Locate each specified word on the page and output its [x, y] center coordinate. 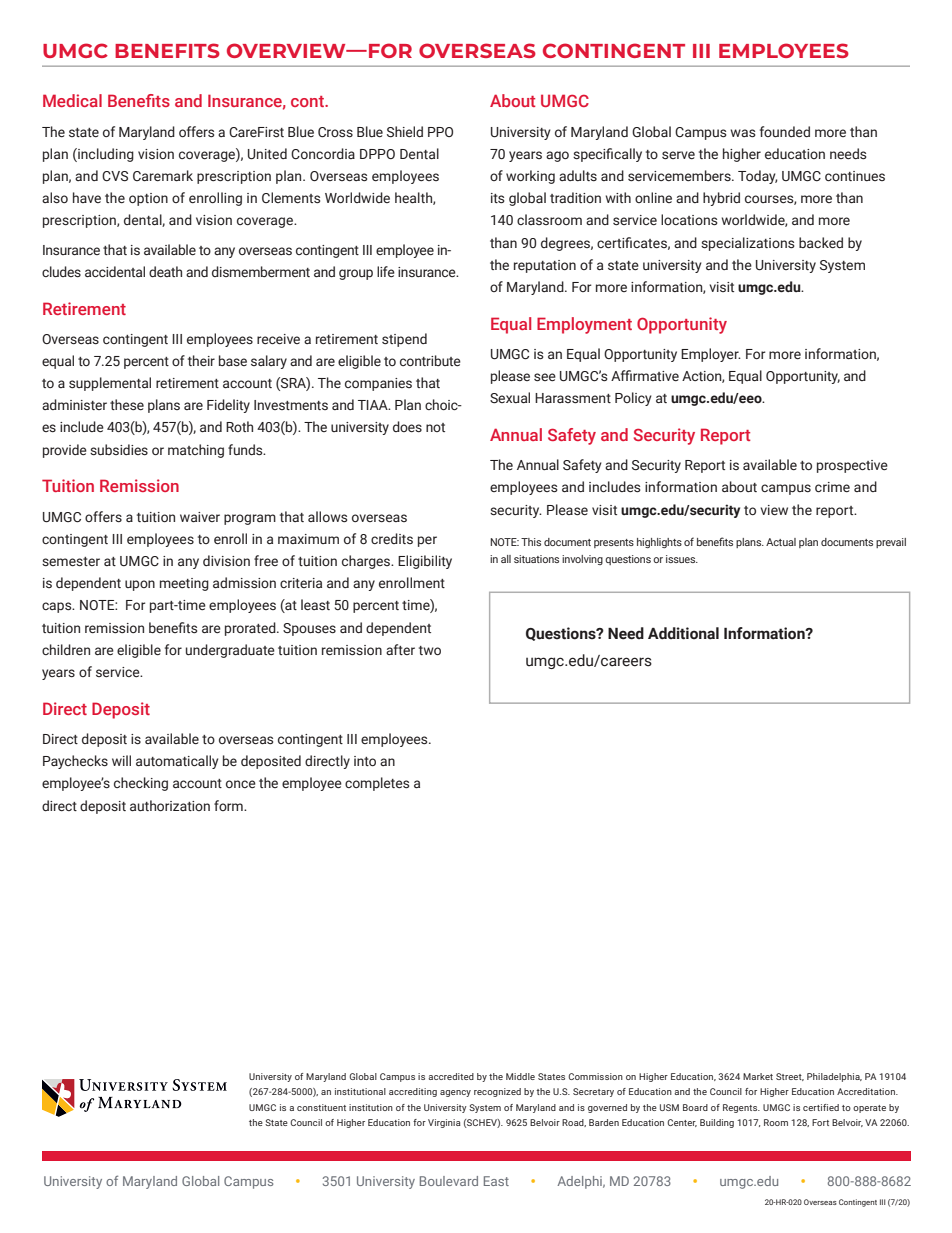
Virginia [444, 1123]
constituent [321, 1107]
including [105, 155]
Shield [405, 132]
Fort [820, 1122]
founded [785, 131]
